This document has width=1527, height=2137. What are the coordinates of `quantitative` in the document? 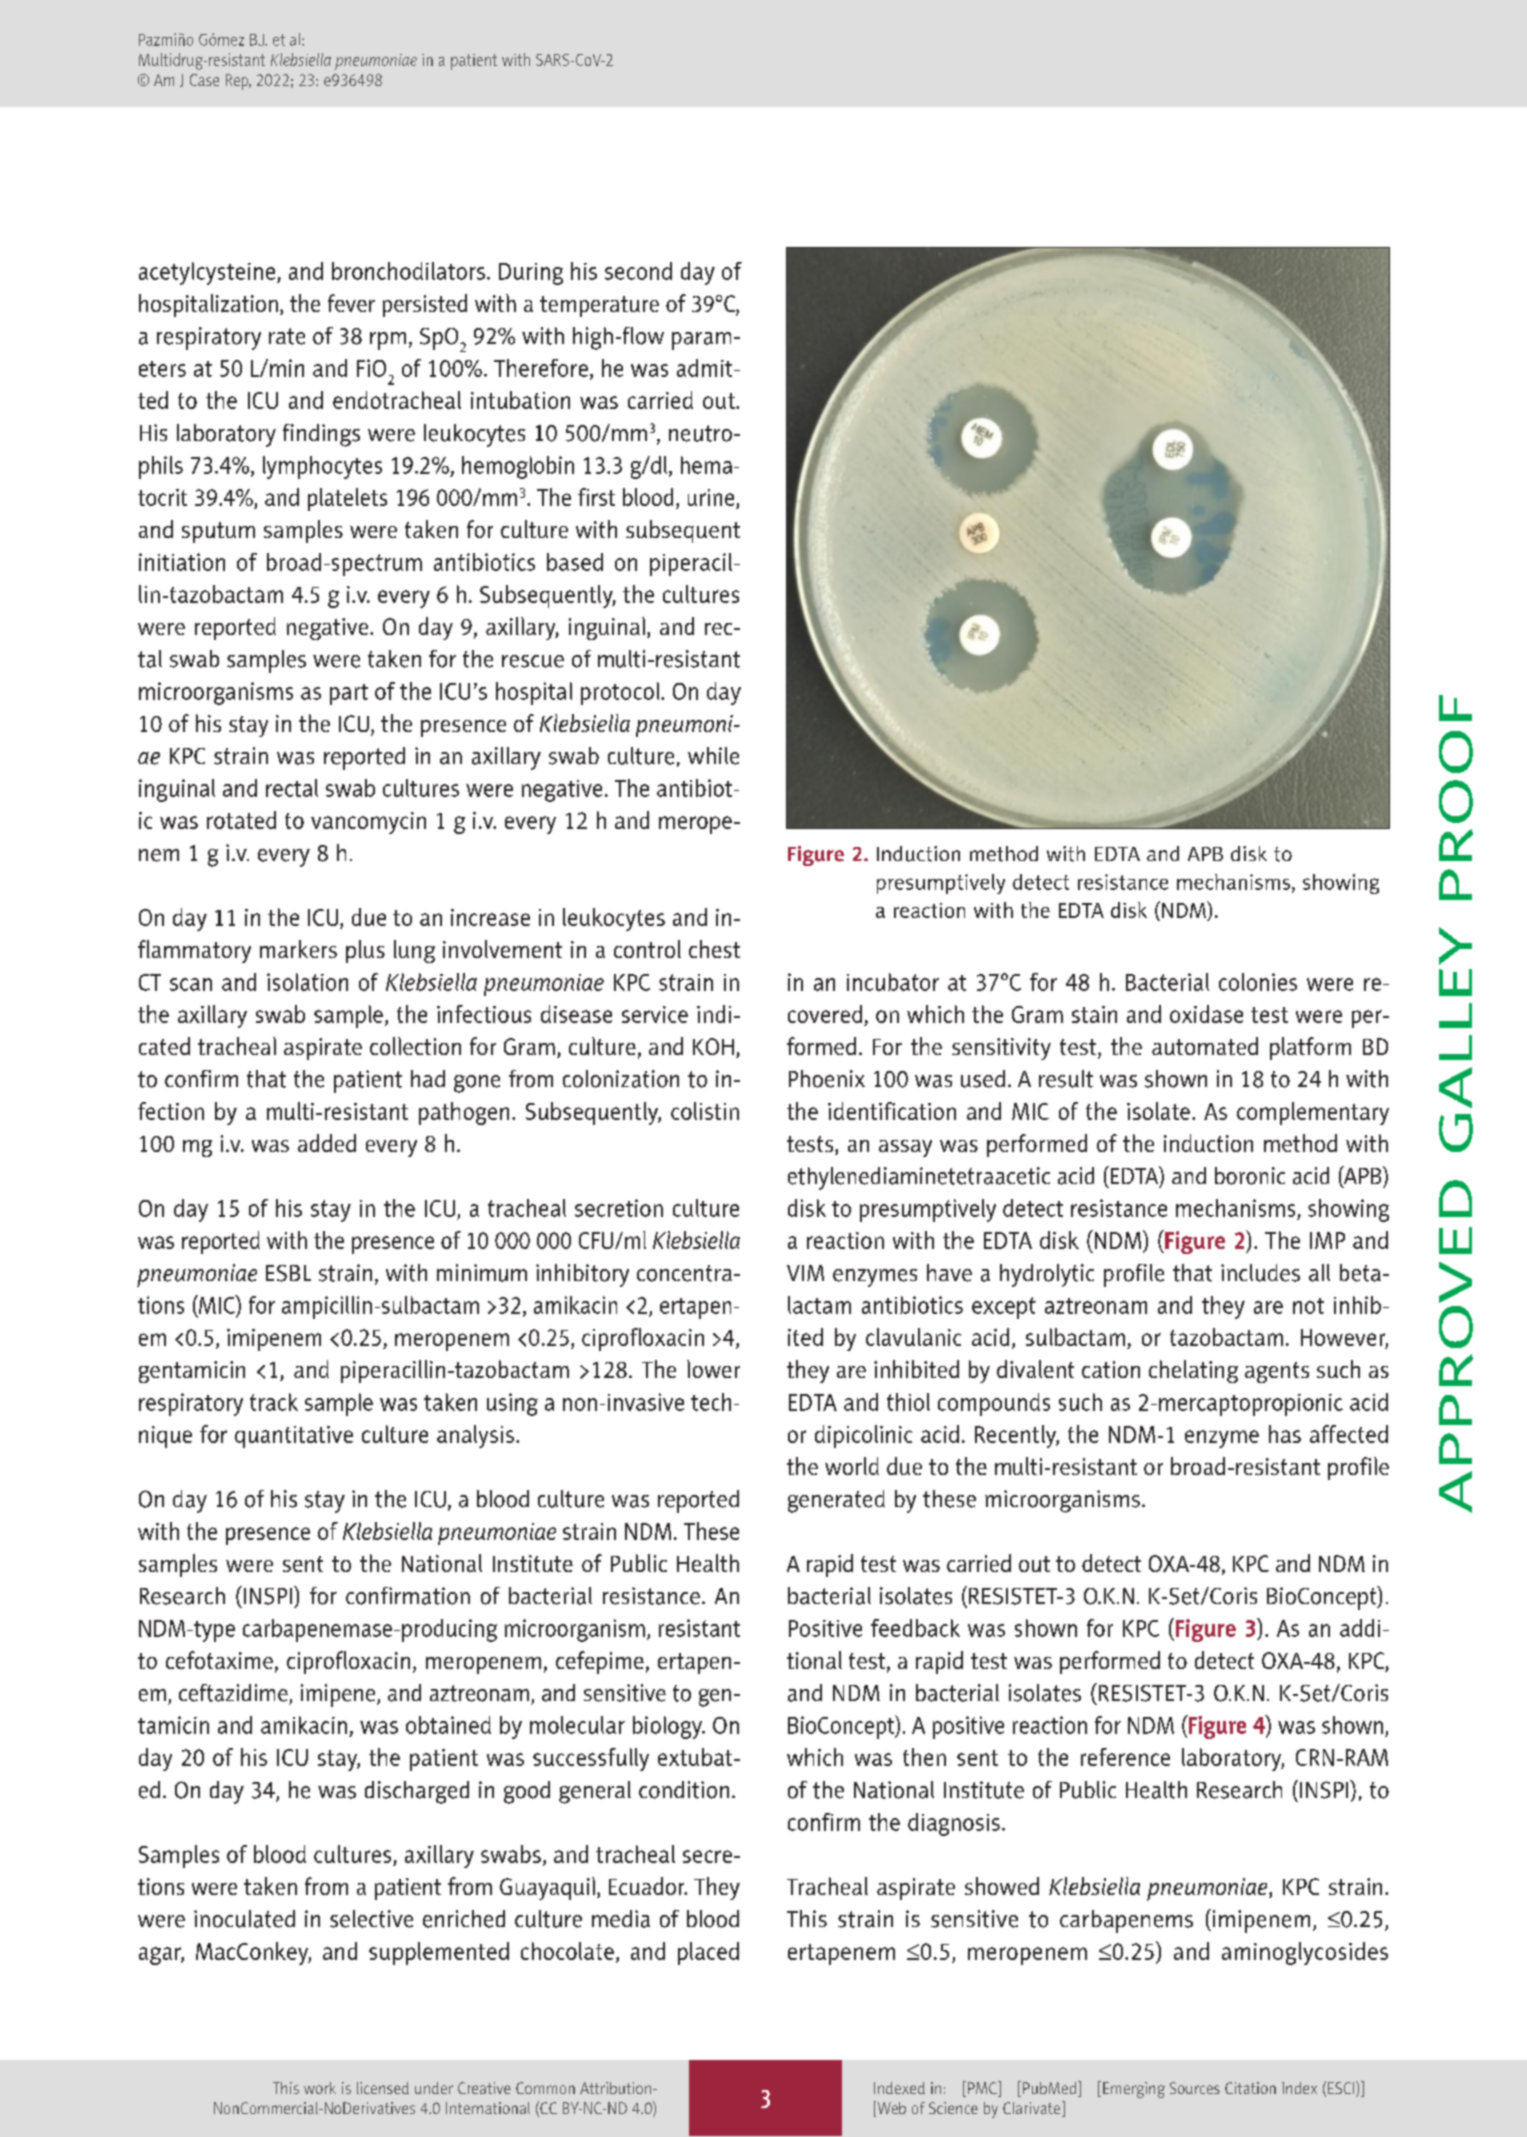 It's located at (294, 1437).
